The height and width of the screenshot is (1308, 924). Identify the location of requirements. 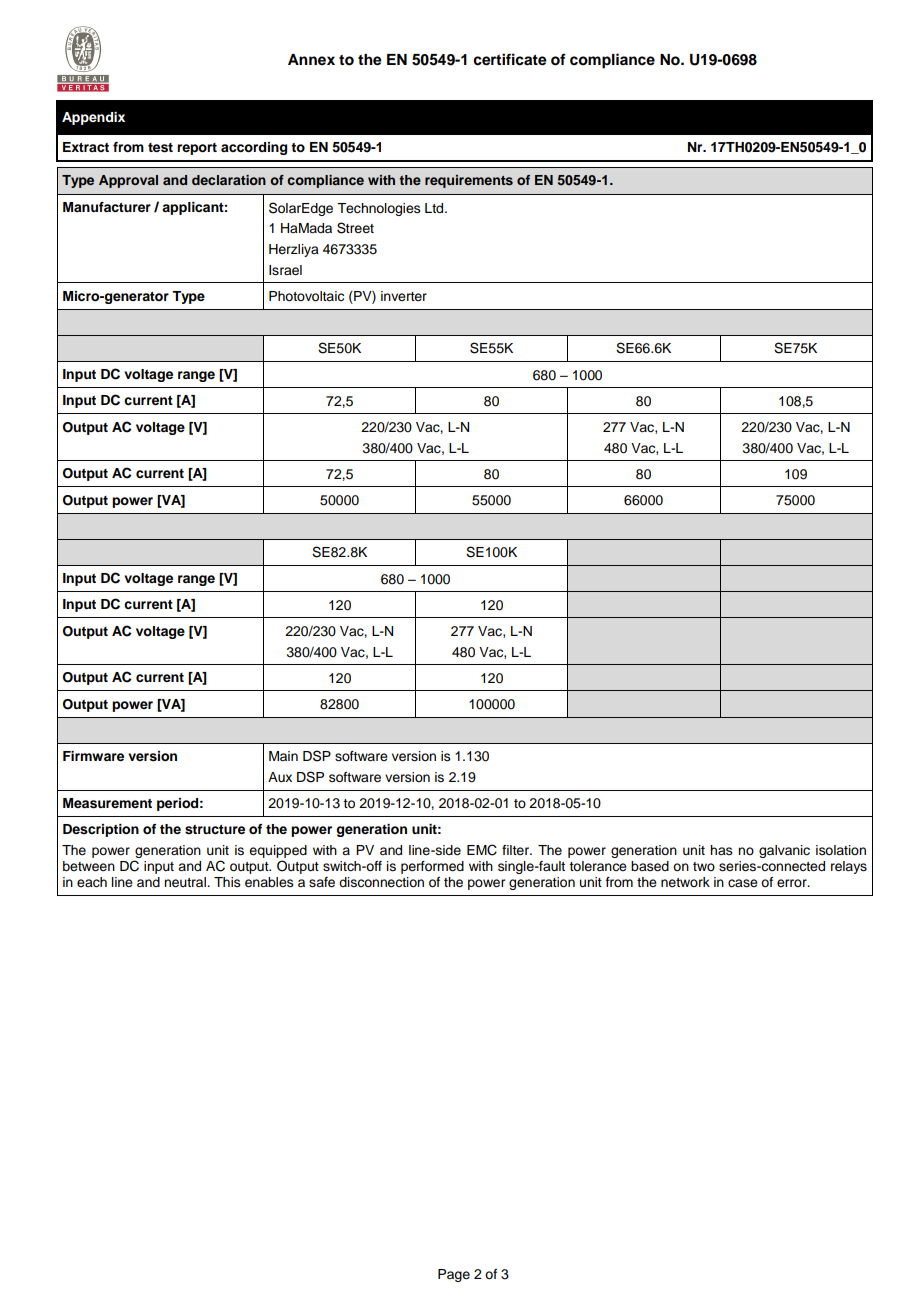
(469, 181).
